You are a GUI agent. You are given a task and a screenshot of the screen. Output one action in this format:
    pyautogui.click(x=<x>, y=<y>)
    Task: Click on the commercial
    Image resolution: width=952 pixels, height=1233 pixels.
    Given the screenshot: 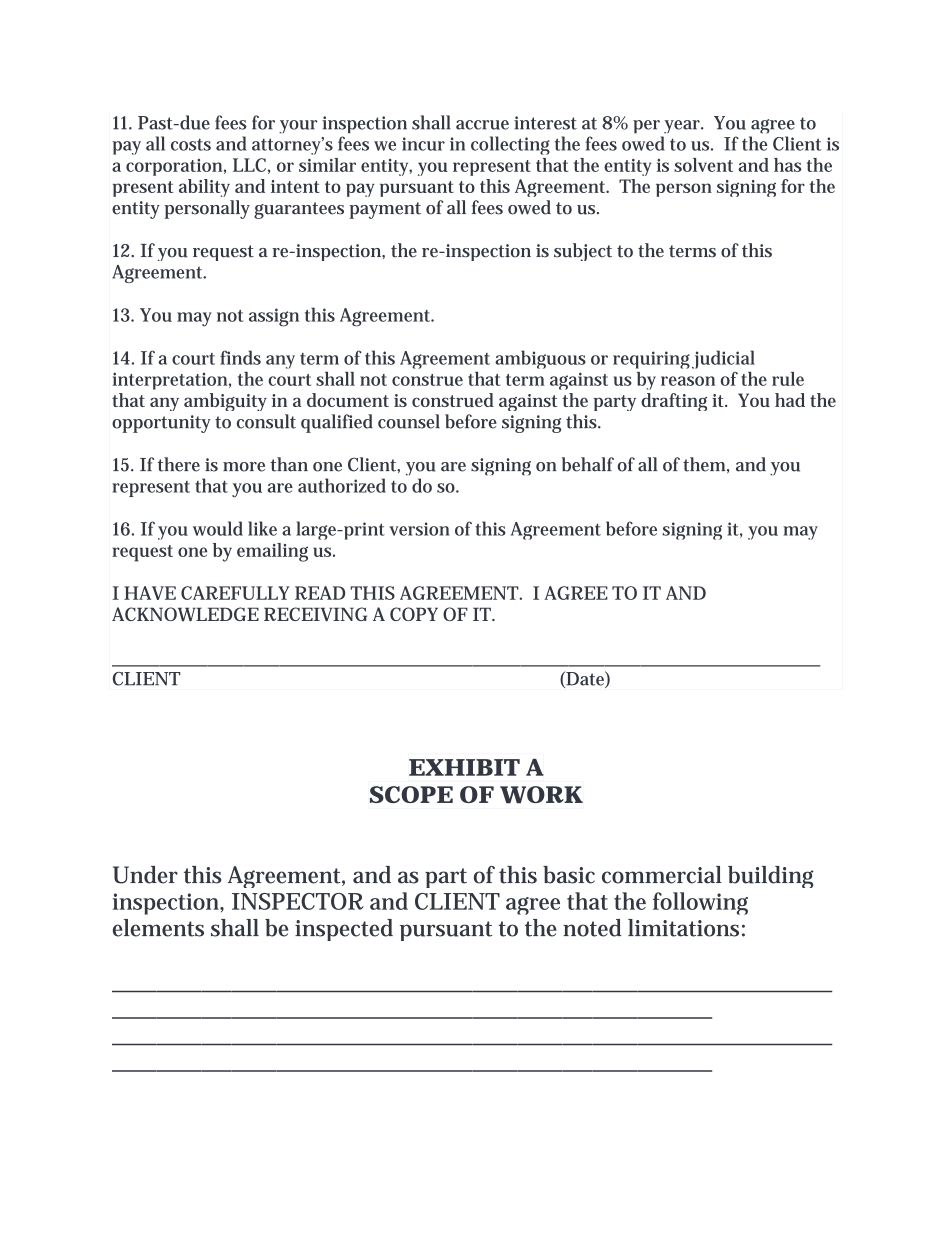 What is the action you would take?
    pyautogui.click(x=662, y=875)
